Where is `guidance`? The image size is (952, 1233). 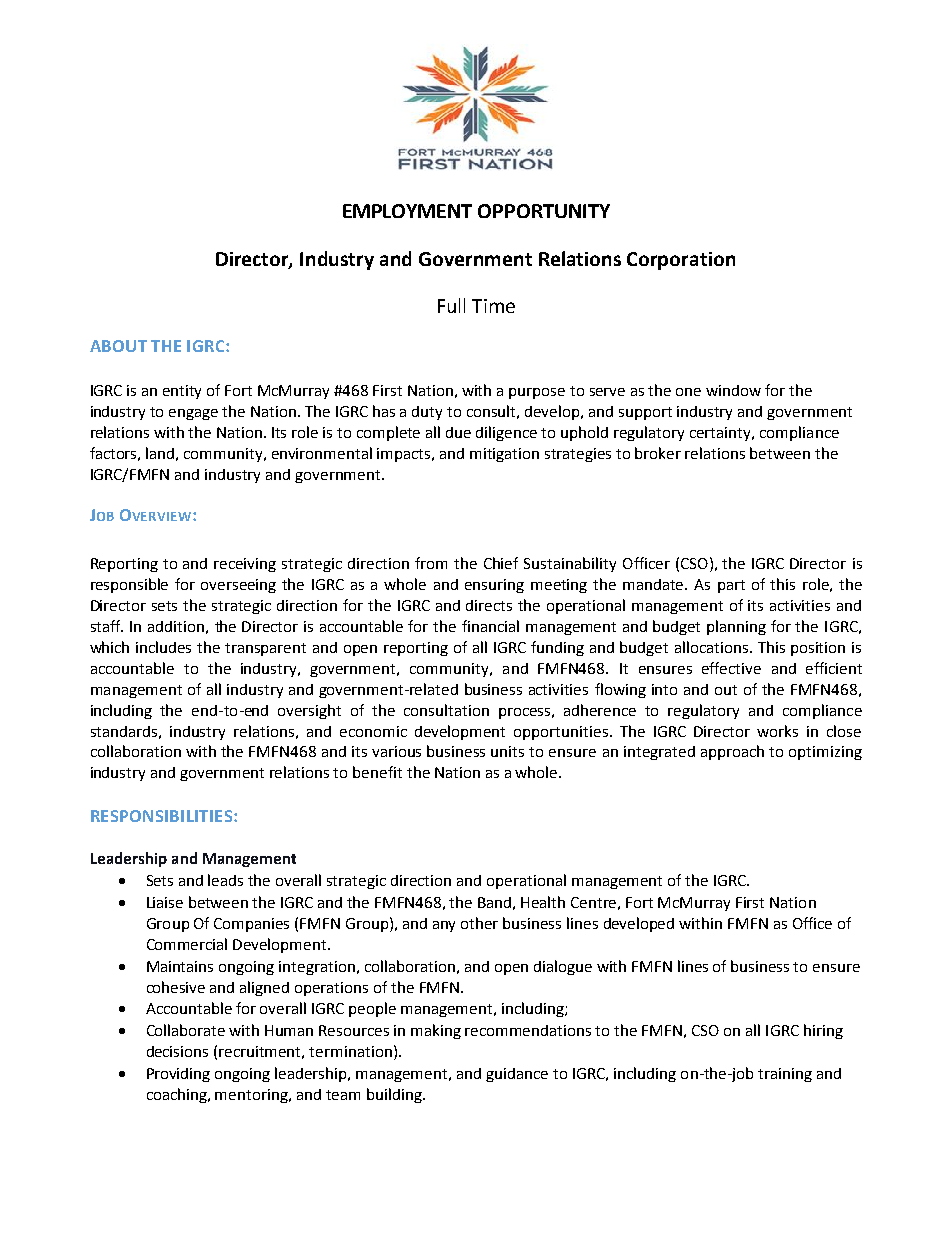 guidance is located at coordinates (517, 1075).
